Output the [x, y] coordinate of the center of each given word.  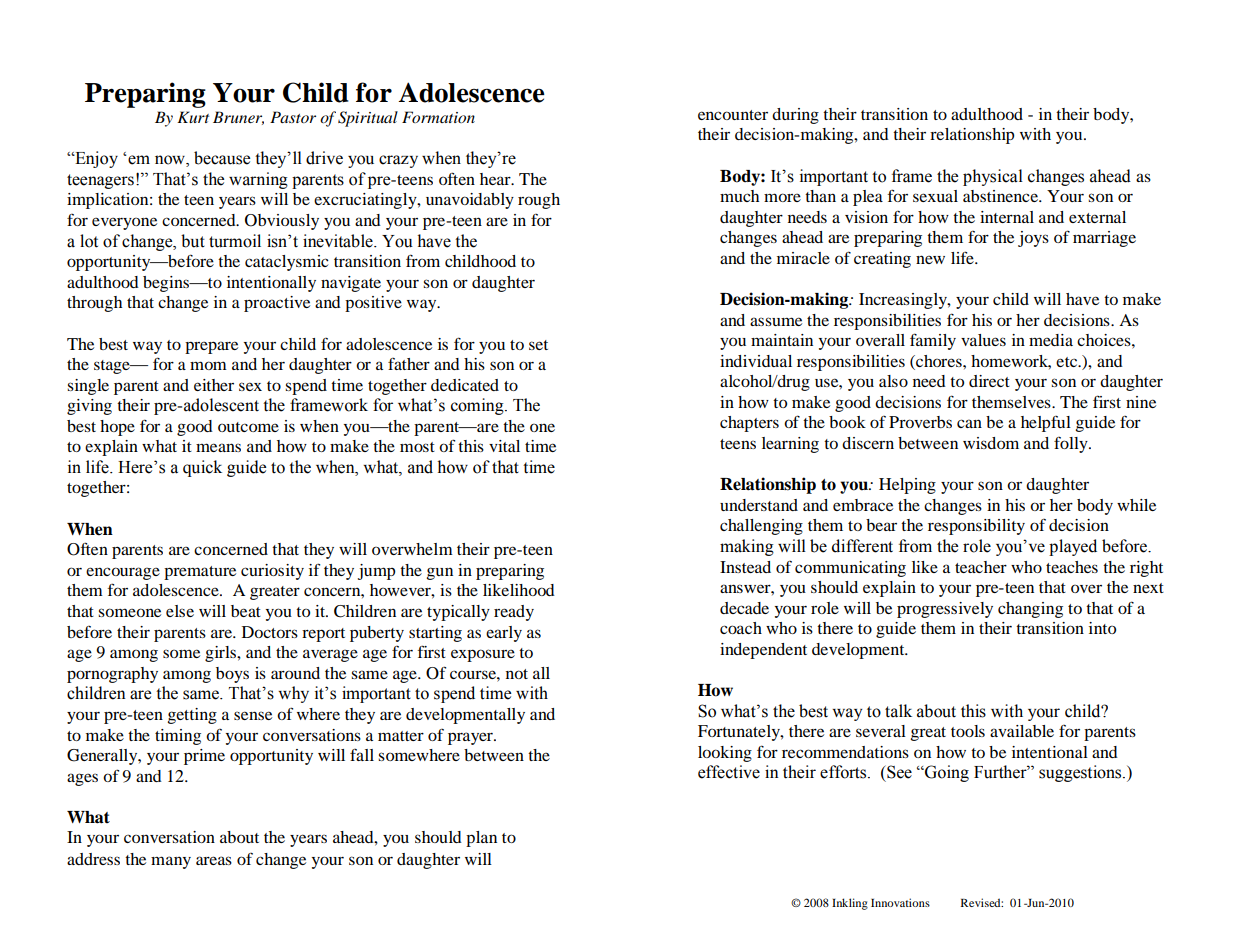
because [222, 158]
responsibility [976, 527]
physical [993, 177]
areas [214, 860]
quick [202, 468]
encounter [733, 115]
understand [759, 505]
